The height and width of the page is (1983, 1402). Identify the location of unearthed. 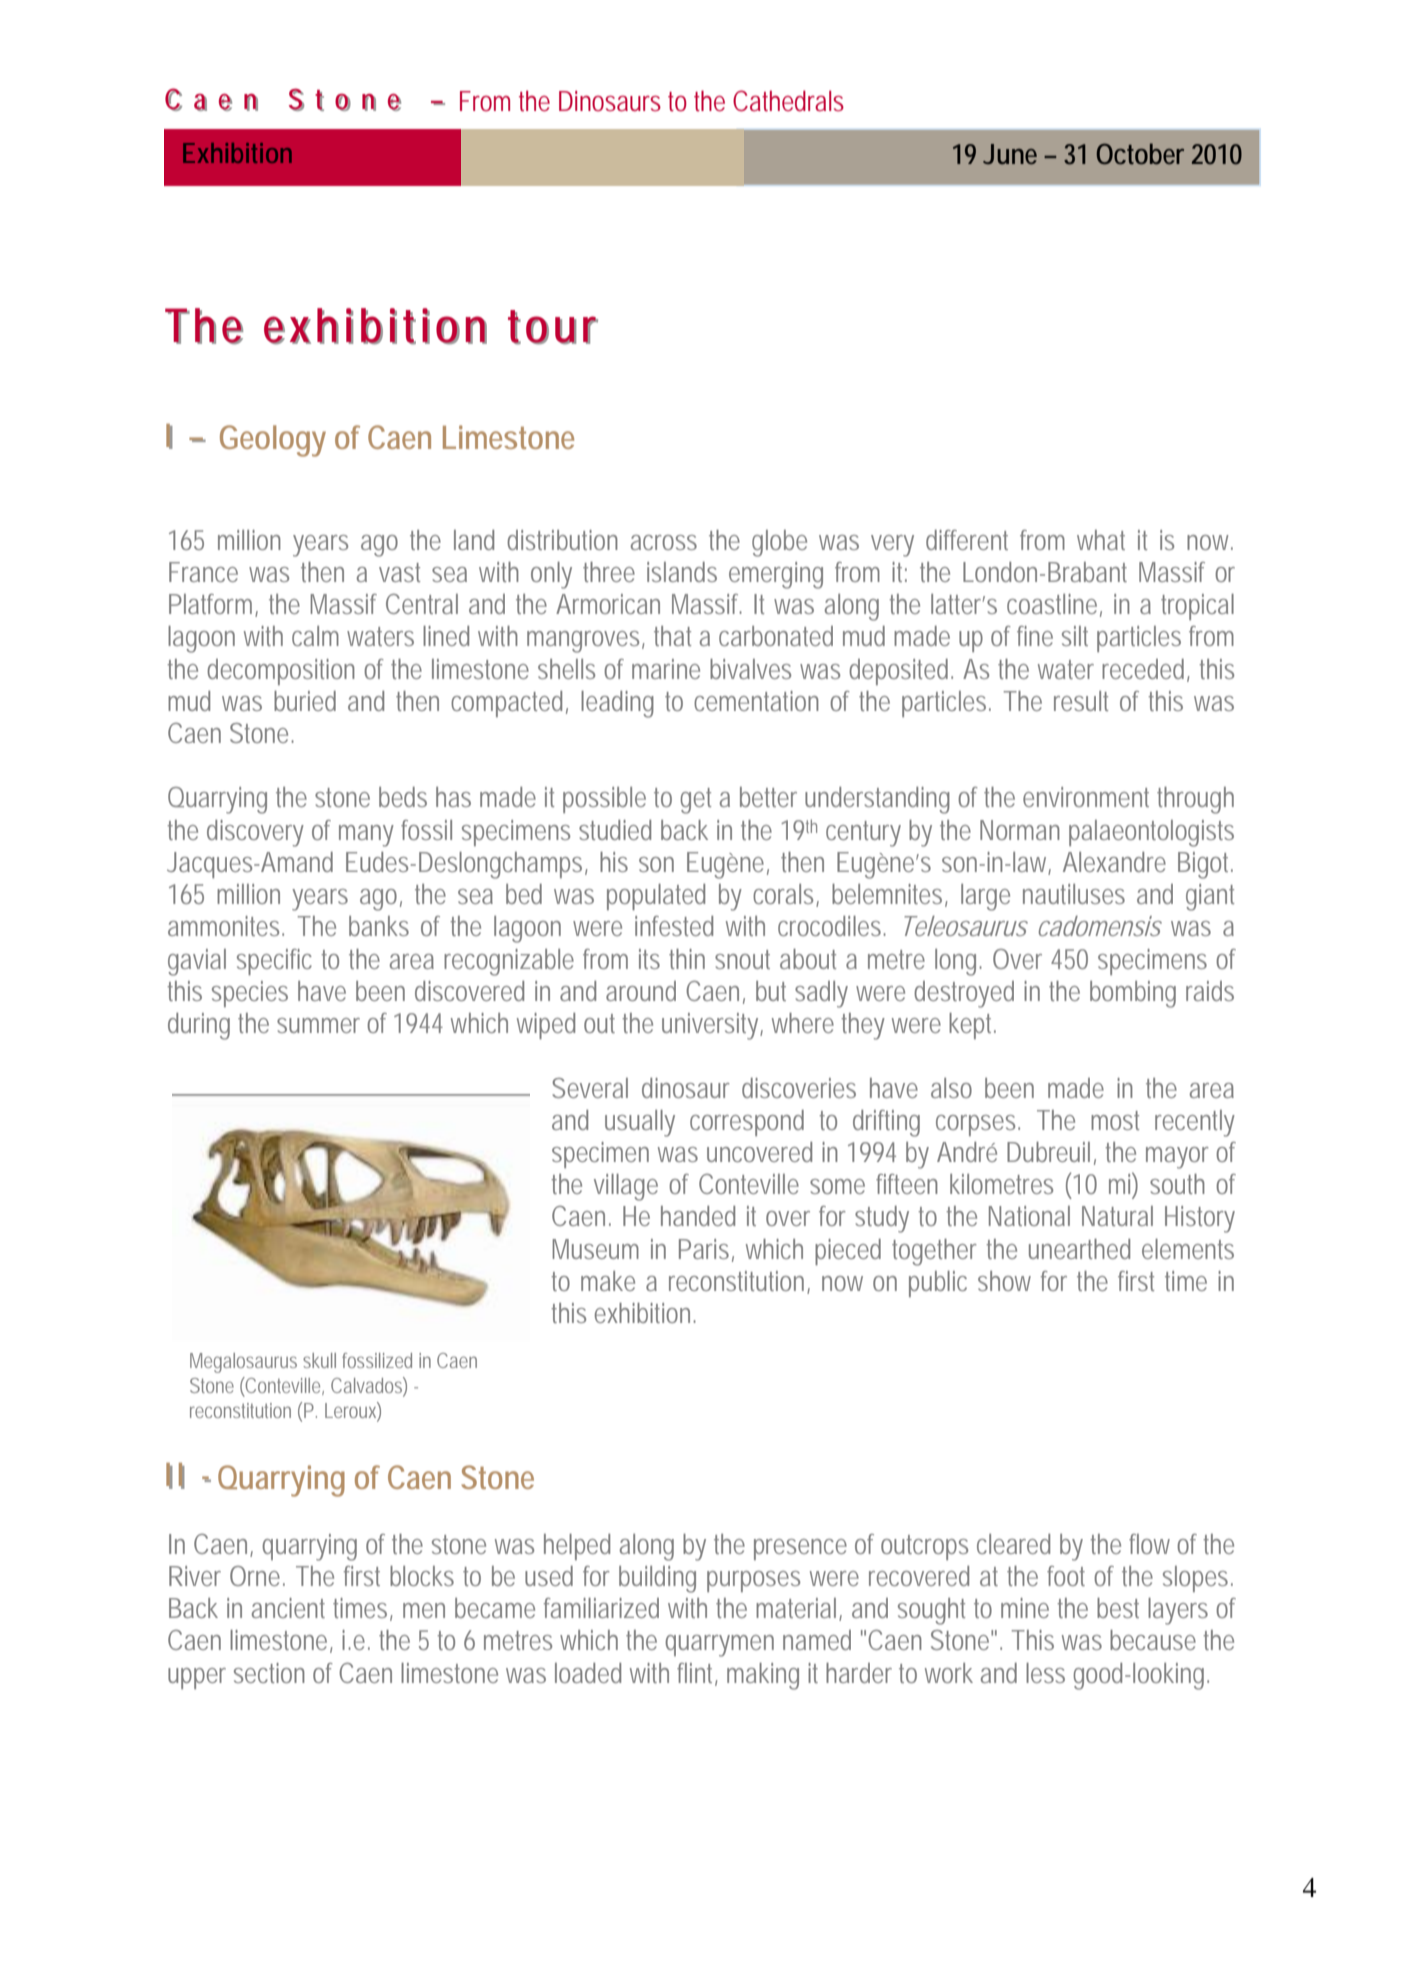
(1079, 1249).
